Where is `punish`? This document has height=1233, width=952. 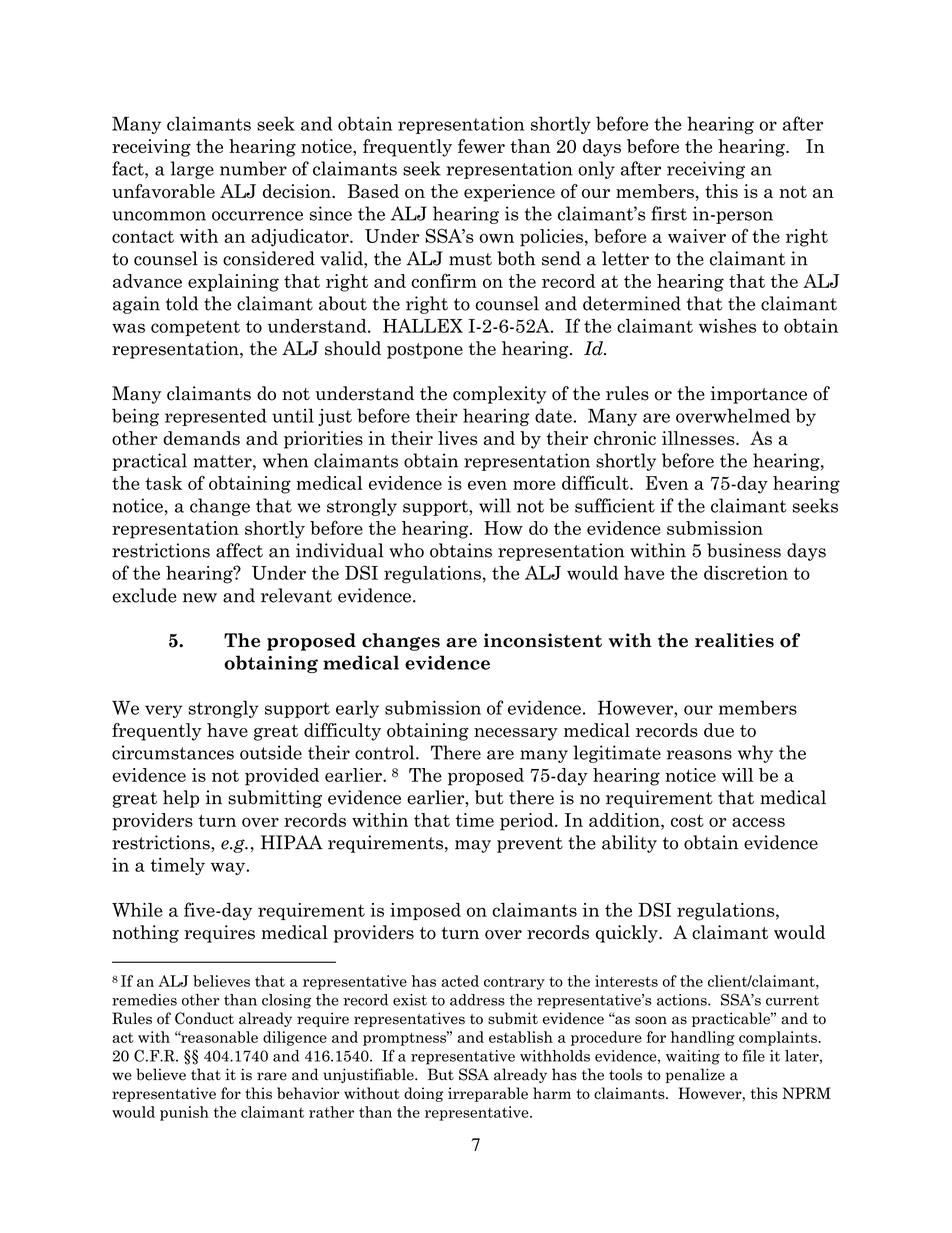
punish is located at coordinates (184, 1113).
